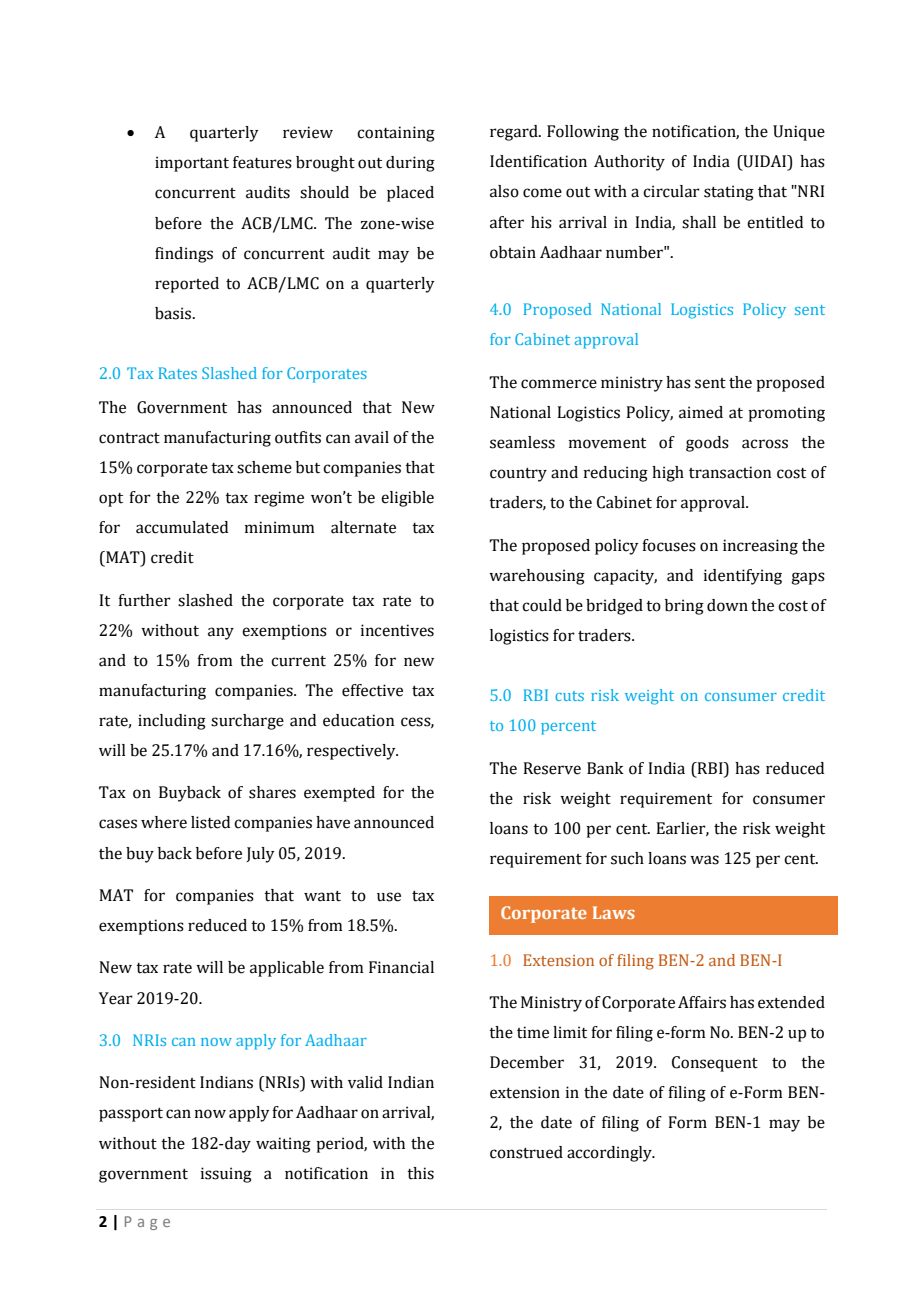 Image resolution: width=924 pixels, height=1308 pixels. I want to click on issuing, so click(226, 1175).
